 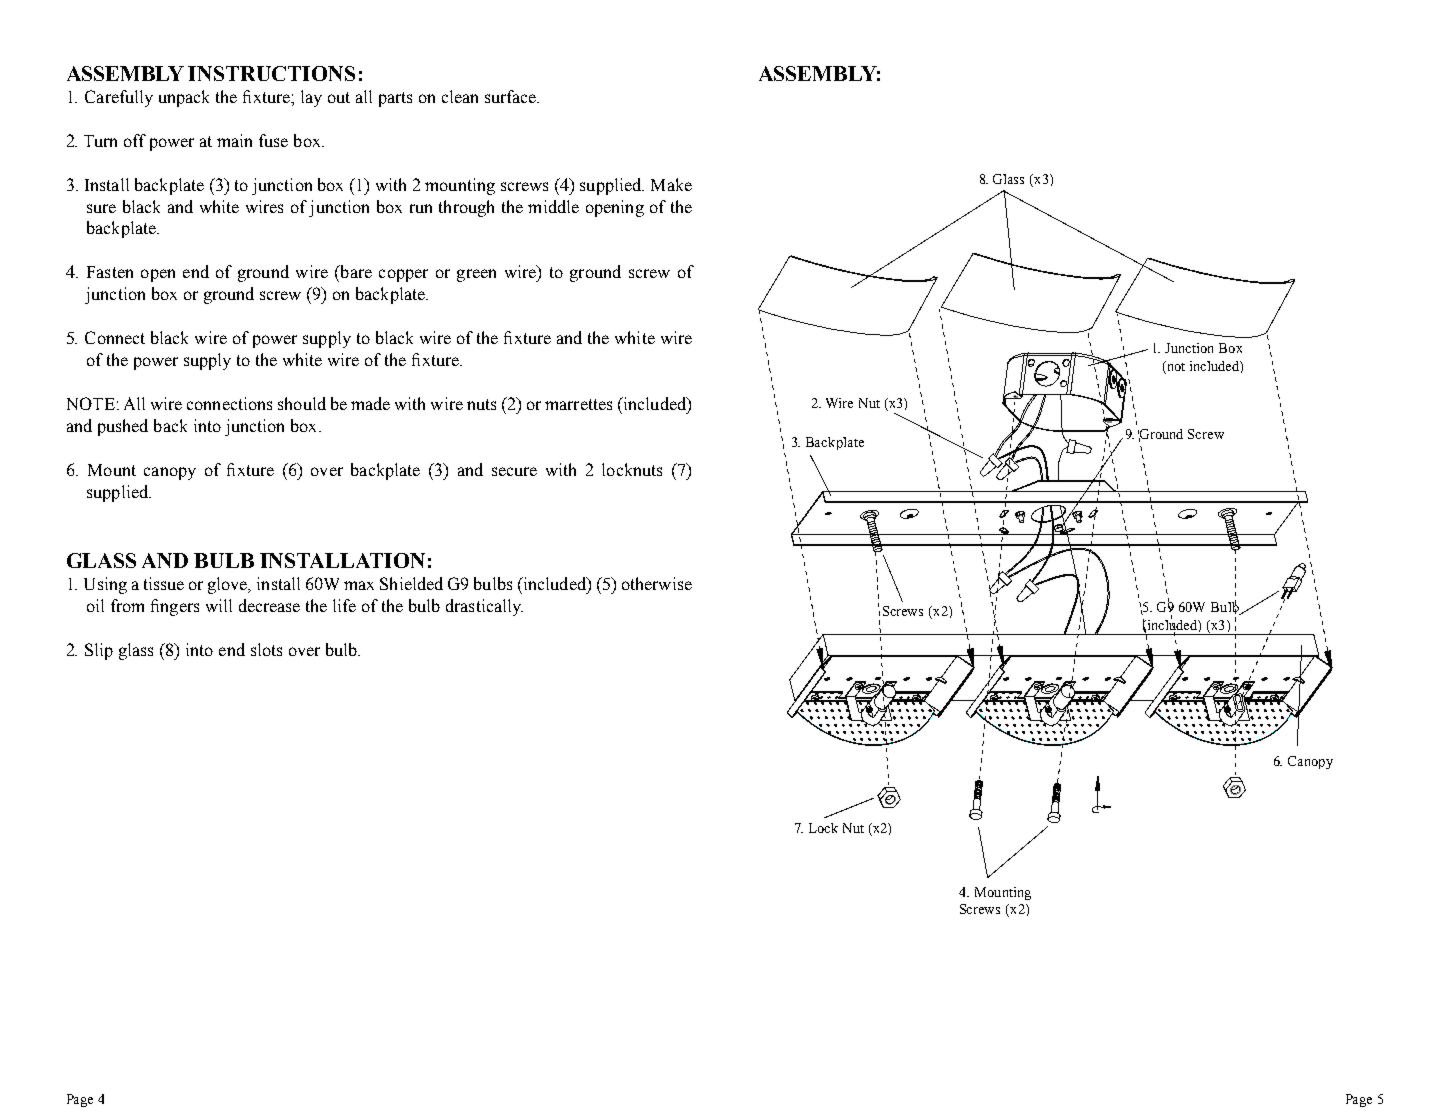 What do you see at coordinates (175, 607) in the screenshot?
I see `fingers` at bounding box center [175, 607].
